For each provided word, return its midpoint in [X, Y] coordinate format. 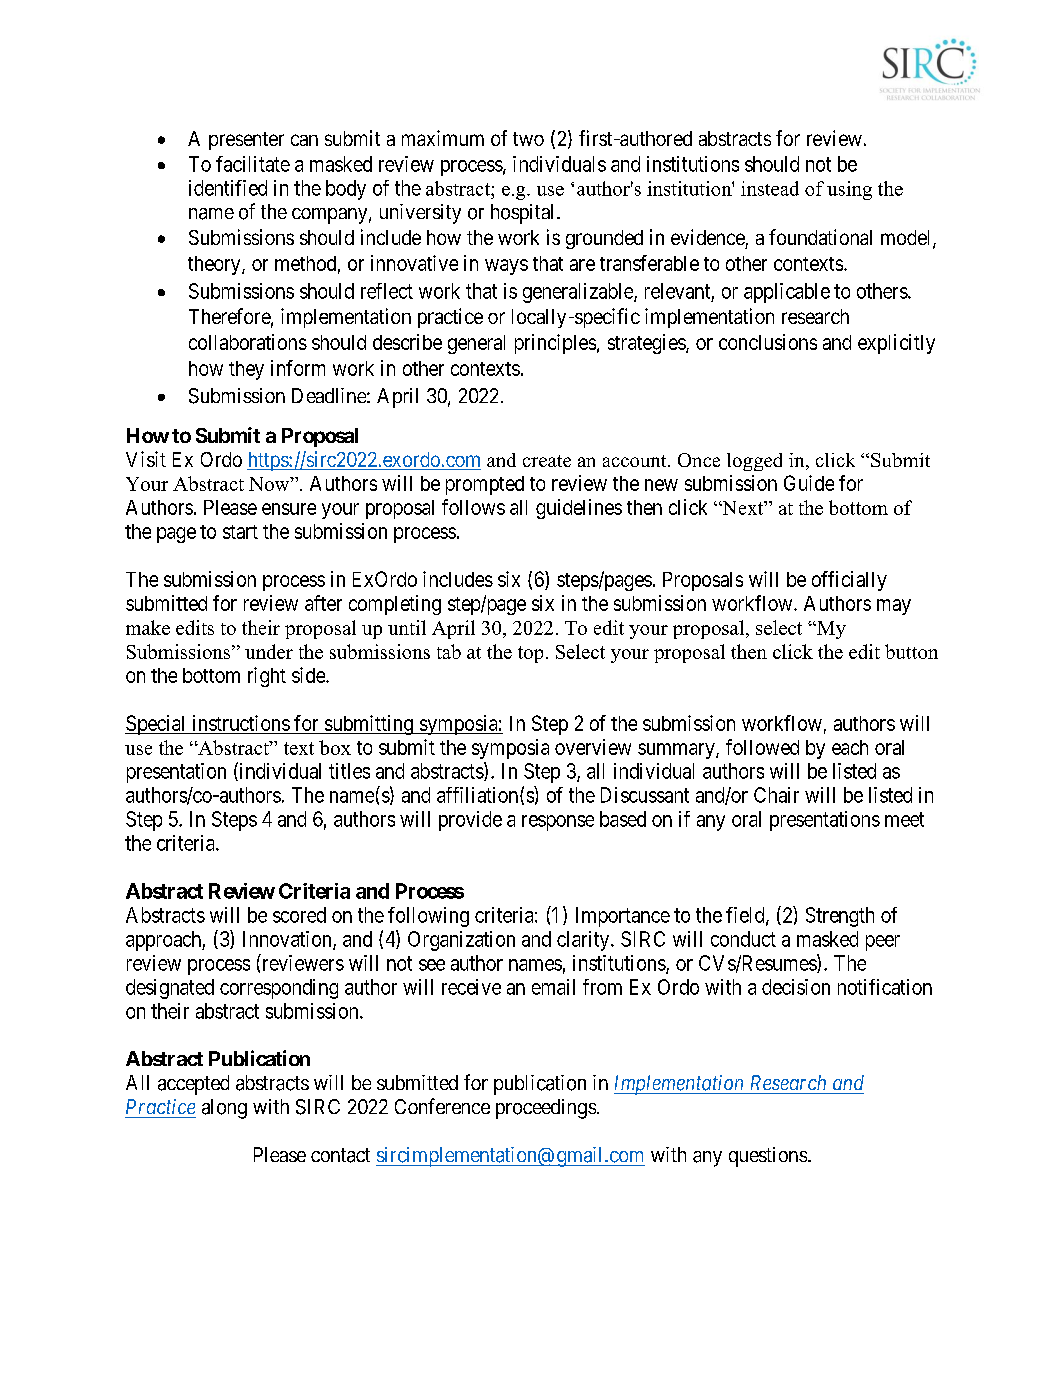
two [528, 139]
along [224, 1109]
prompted [485, 485]
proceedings [546, 1109]
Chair [776, 795]
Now [270, 484]
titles [349, 771]
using [849, 190]
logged [754, 462]
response [558, 823]
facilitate [253, 164]
